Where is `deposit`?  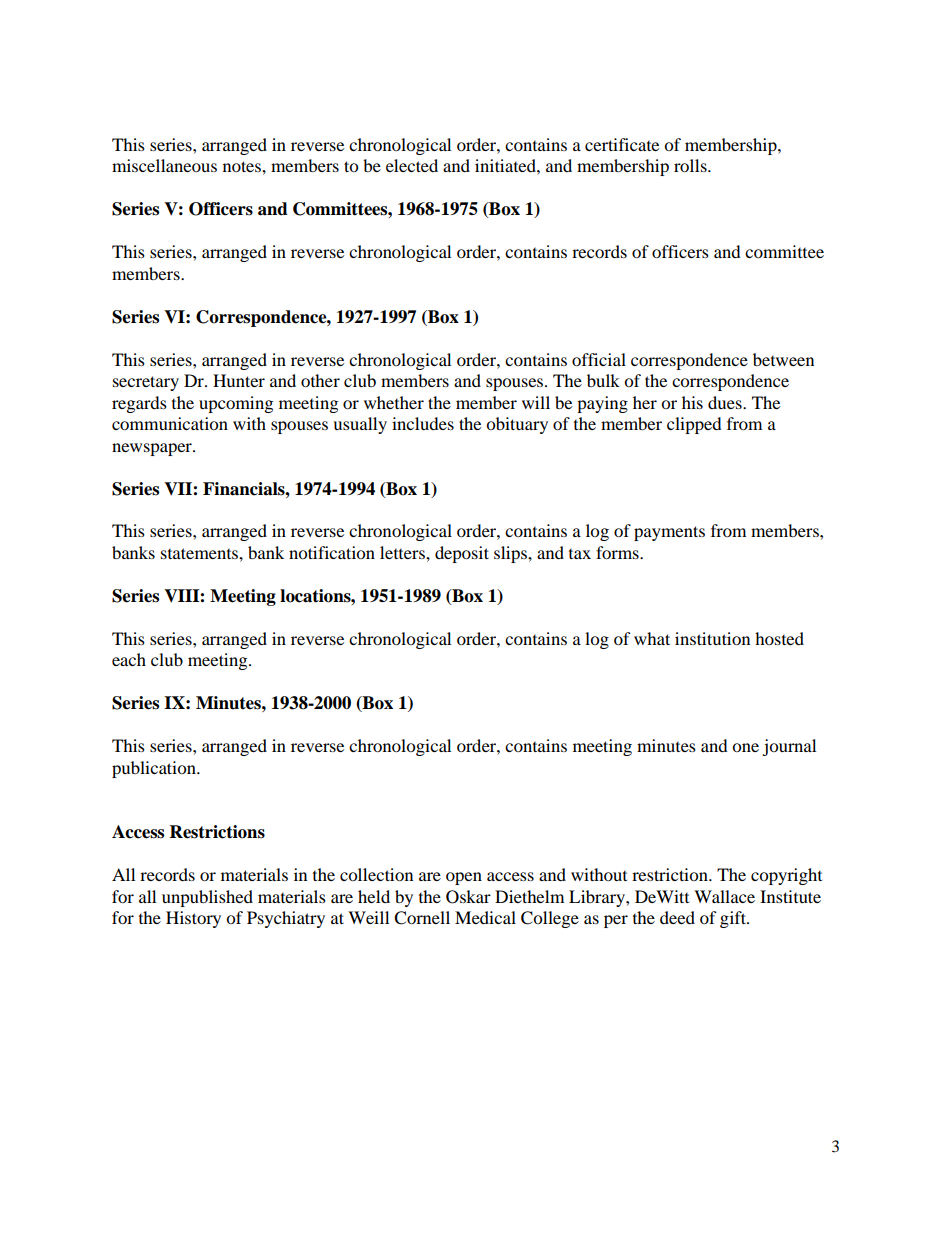
deposit is located at coordinates (462, 554).
